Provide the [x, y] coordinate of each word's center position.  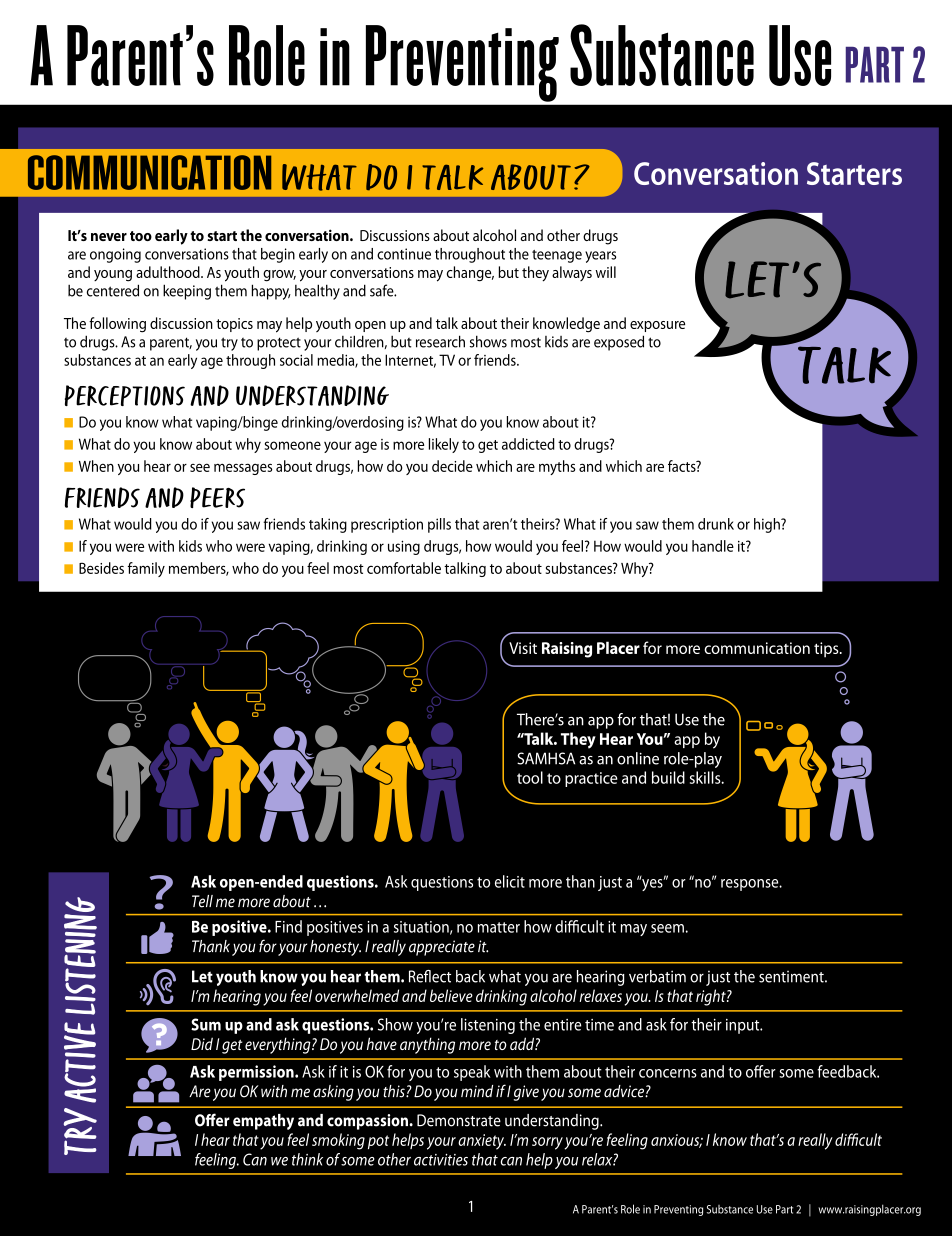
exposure [657, 326]
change [470, 274]
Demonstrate [459, 1120]
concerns [668, 1073]
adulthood [169, 272]
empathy [263, 1122]
